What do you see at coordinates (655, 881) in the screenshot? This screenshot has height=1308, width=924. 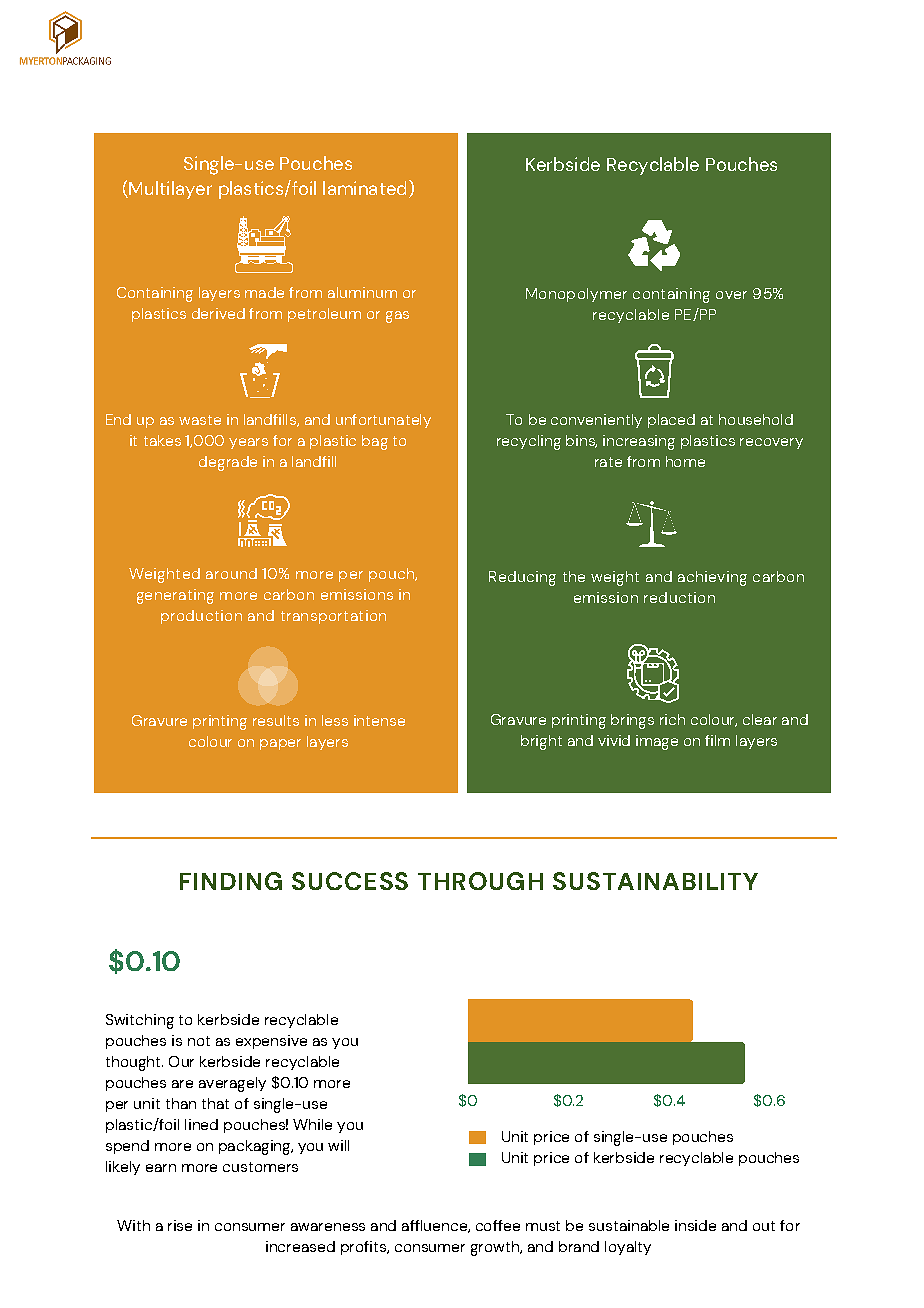 I see `SUSTAINABILITY` at bounding box center [655, 881].
